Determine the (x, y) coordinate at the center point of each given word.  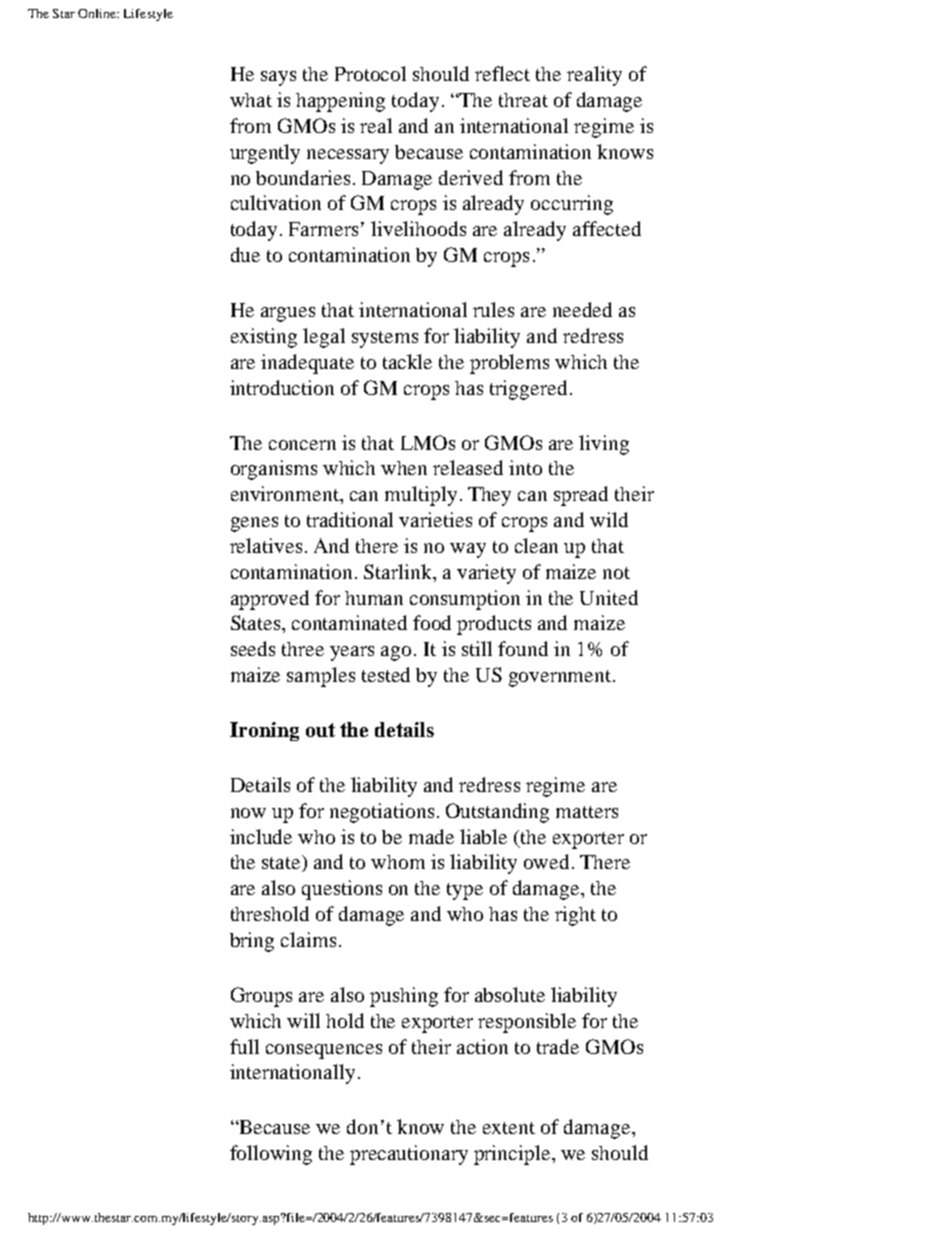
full (244, 1046)
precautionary (409, 1155)
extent (509, 1128)
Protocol (370, 73)
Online (98, 13)
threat (523, 100)
